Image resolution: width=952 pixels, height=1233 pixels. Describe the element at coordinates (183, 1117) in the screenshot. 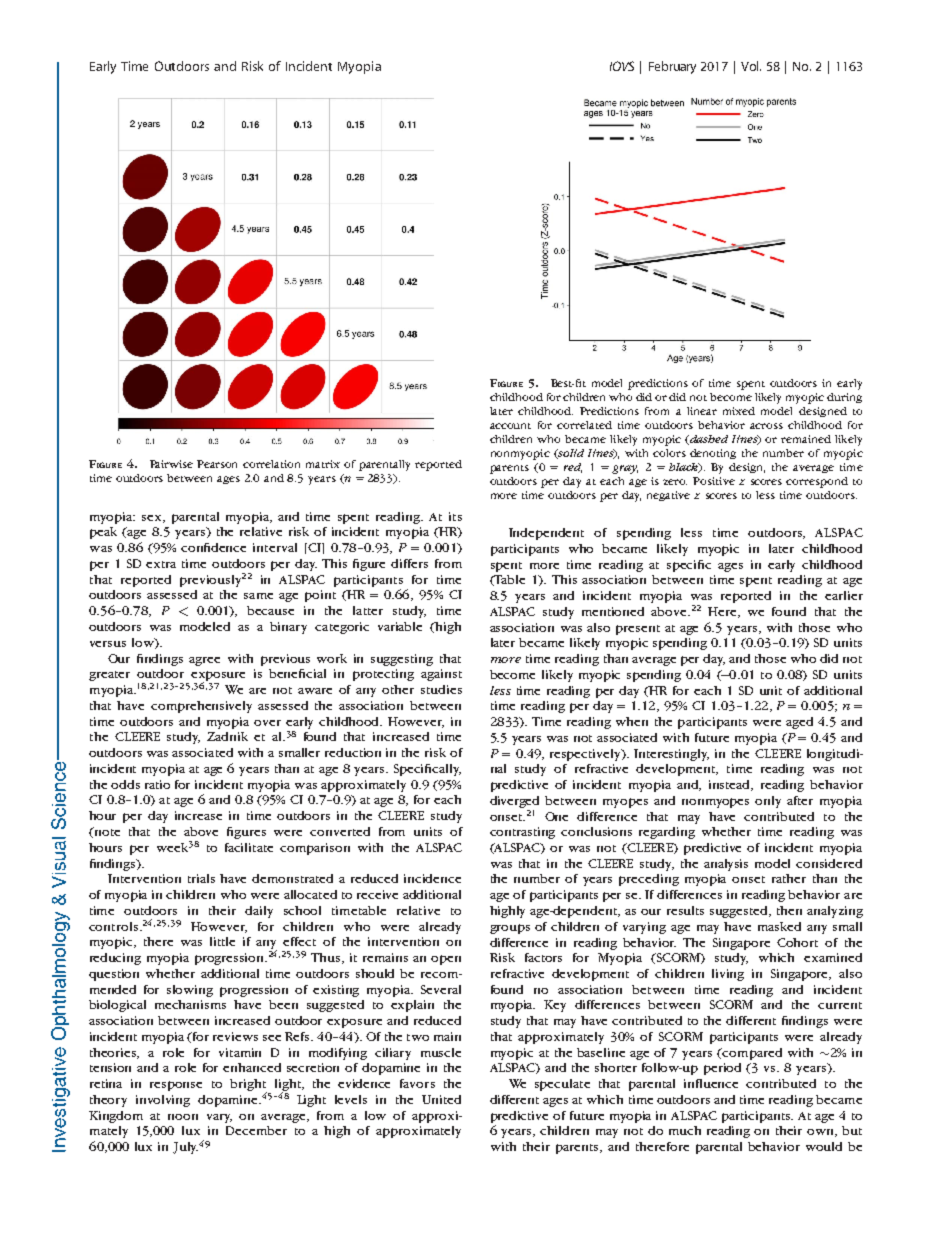

I see `noon` at that location.
